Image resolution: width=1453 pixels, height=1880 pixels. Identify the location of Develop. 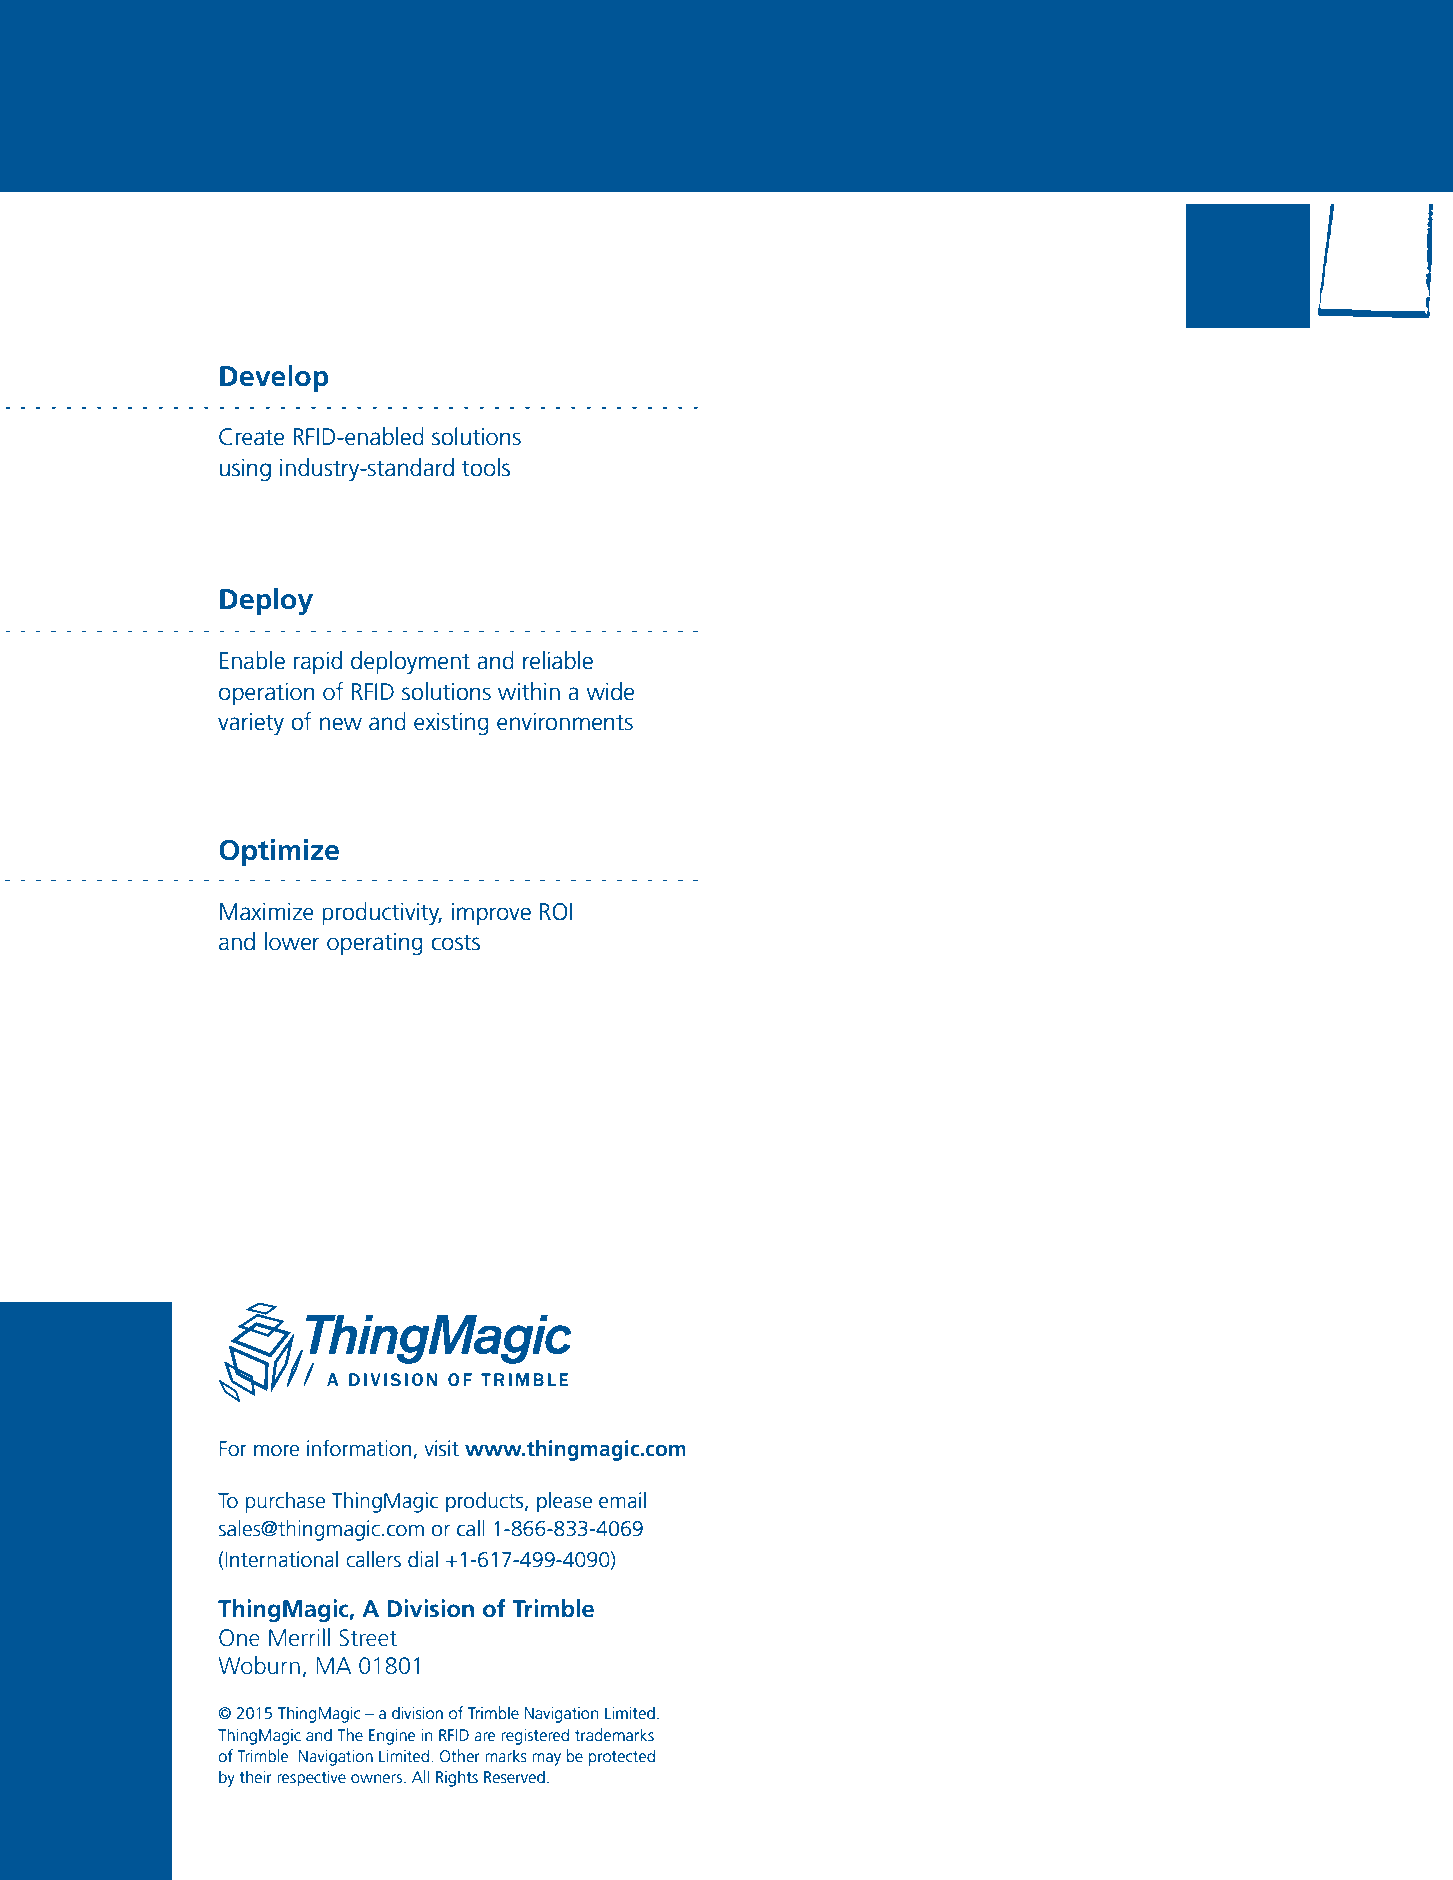
(274, 378).
